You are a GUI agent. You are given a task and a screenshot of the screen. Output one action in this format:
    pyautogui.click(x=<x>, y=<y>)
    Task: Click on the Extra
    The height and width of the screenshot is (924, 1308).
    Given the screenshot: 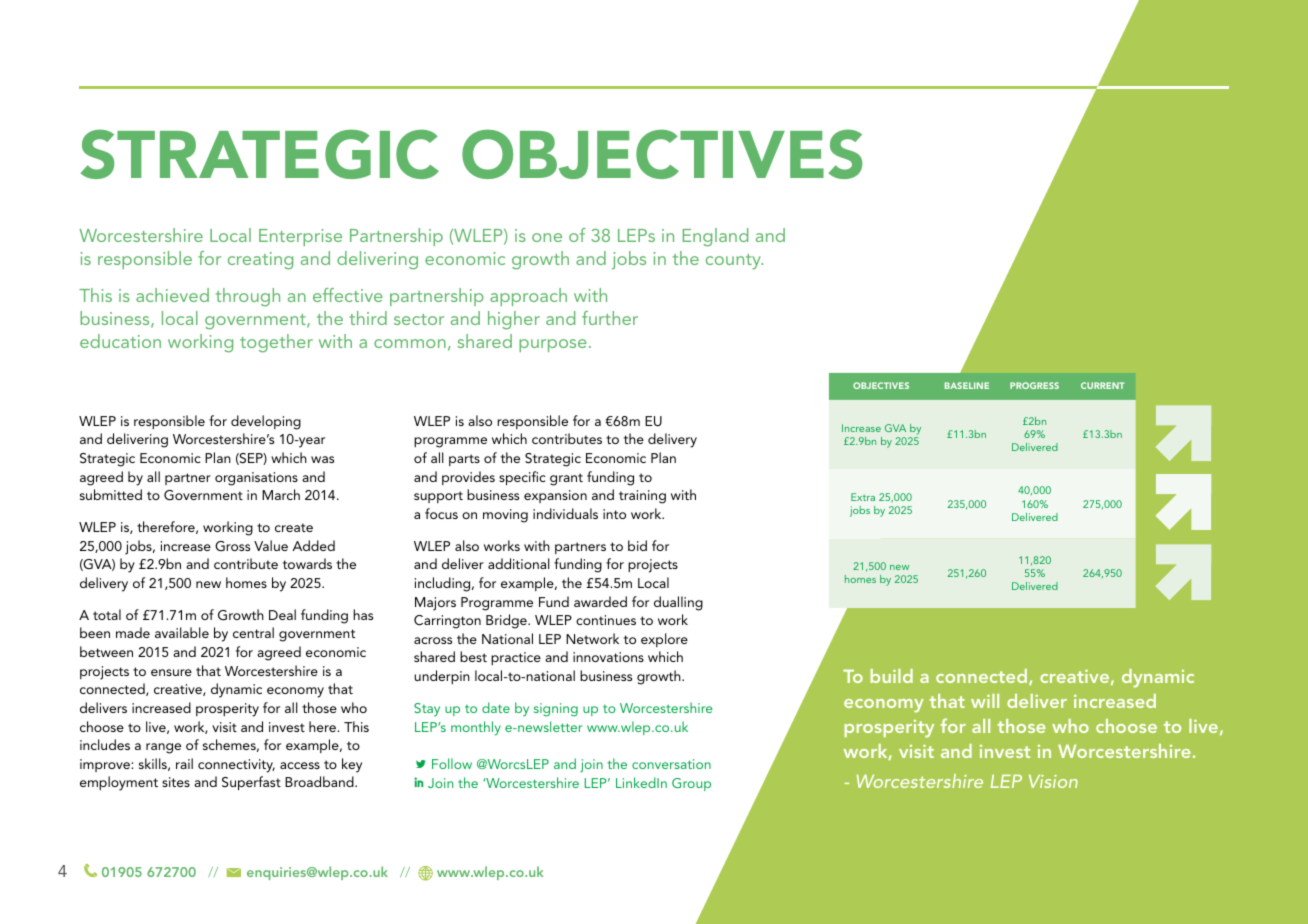 What is the action you would take?
    pyautogui.click(x=863, y=497)
